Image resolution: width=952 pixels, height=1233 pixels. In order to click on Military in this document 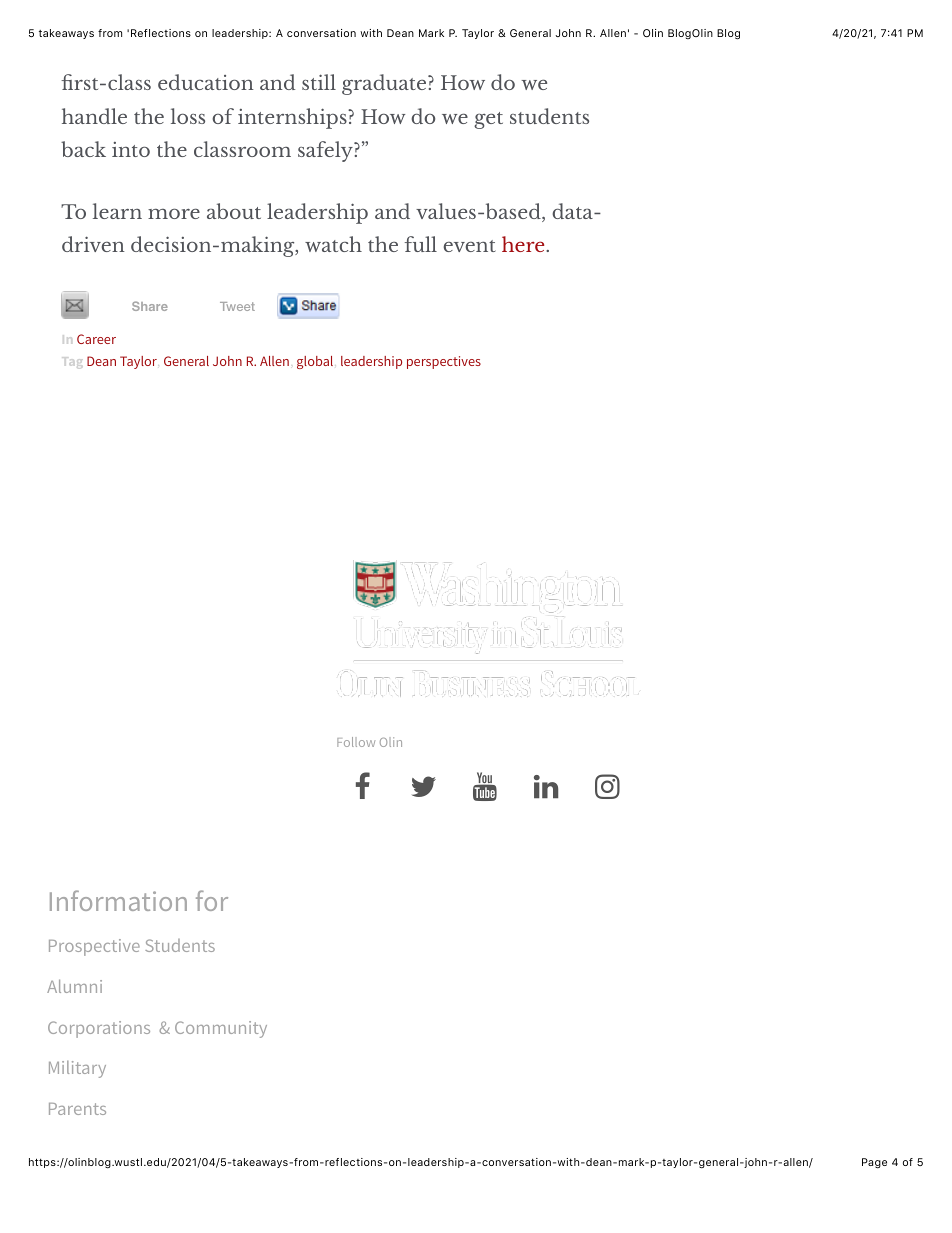, I will do `click(77, 1069)`.
